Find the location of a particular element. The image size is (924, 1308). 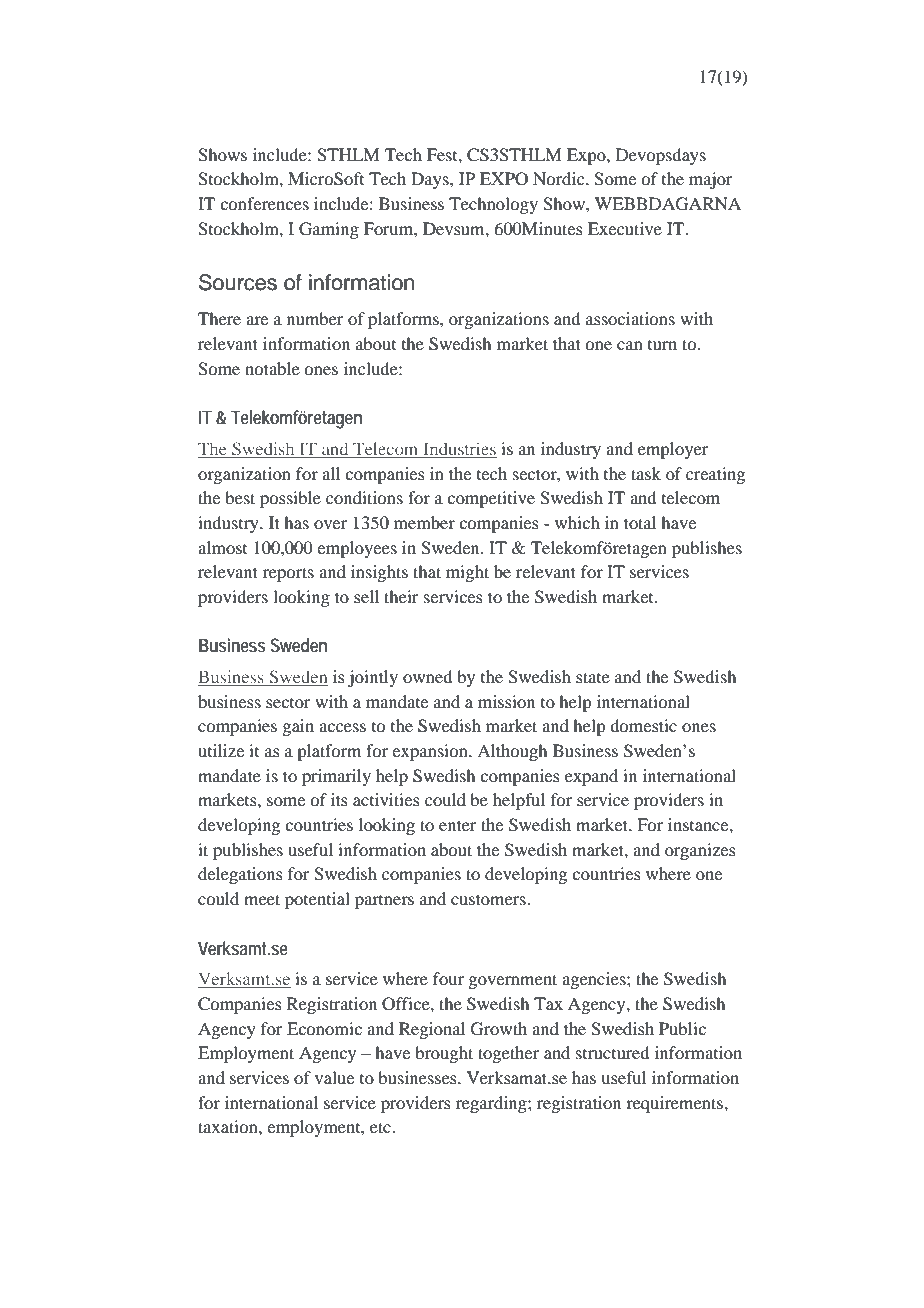

domestic is located at coordinates (643, 725).
